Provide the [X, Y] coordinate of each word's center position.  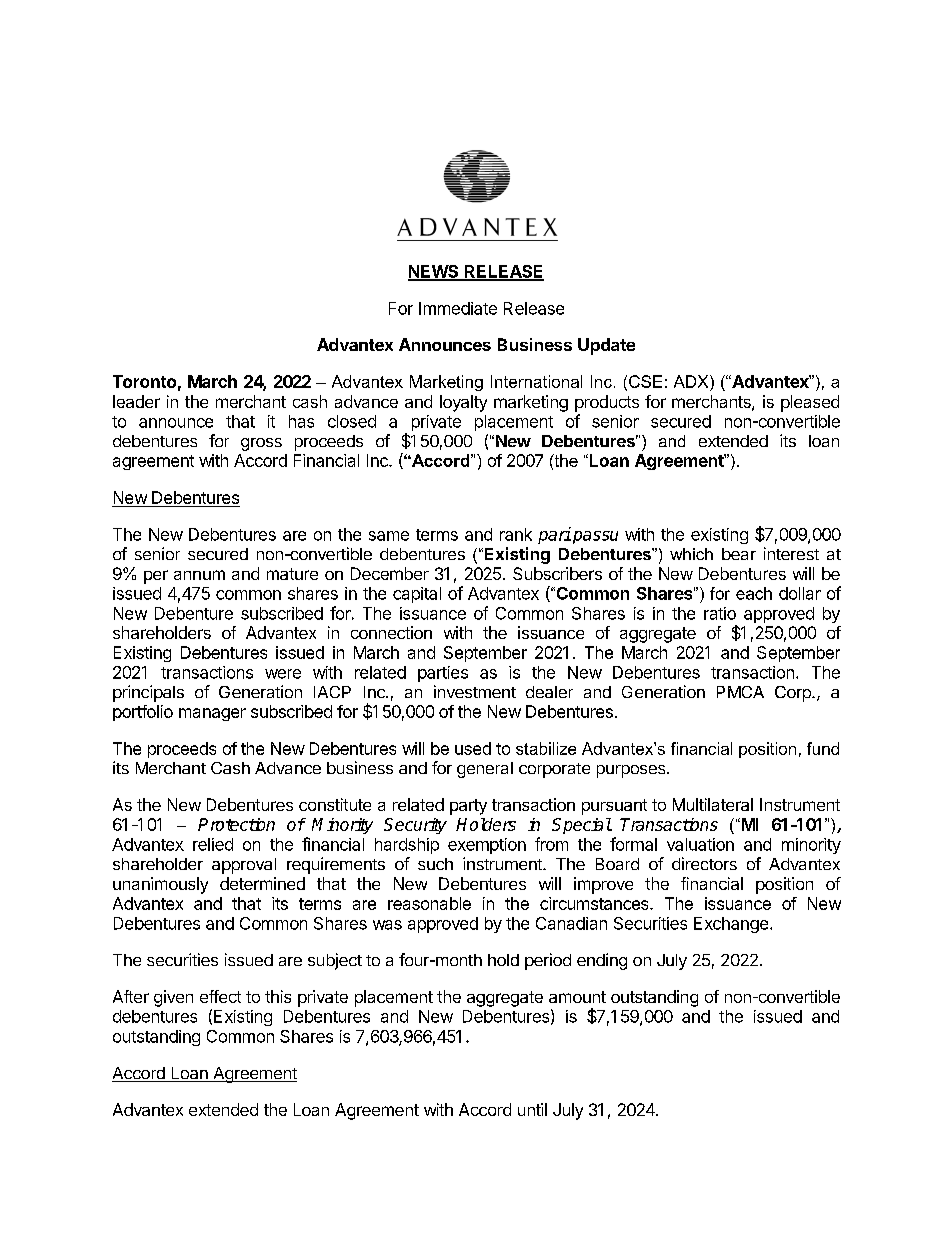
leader [136, 401]
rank [516, 534]
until [532, 1109]
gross [261, 444]
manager [212, 714]
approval [244, 866]
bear [739, 554]
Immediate [458, 308]
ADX [692, 381]
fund [823, 748]
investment [475, 691]
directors [704, 863]
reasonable [429, 903]
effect [220, 996]
